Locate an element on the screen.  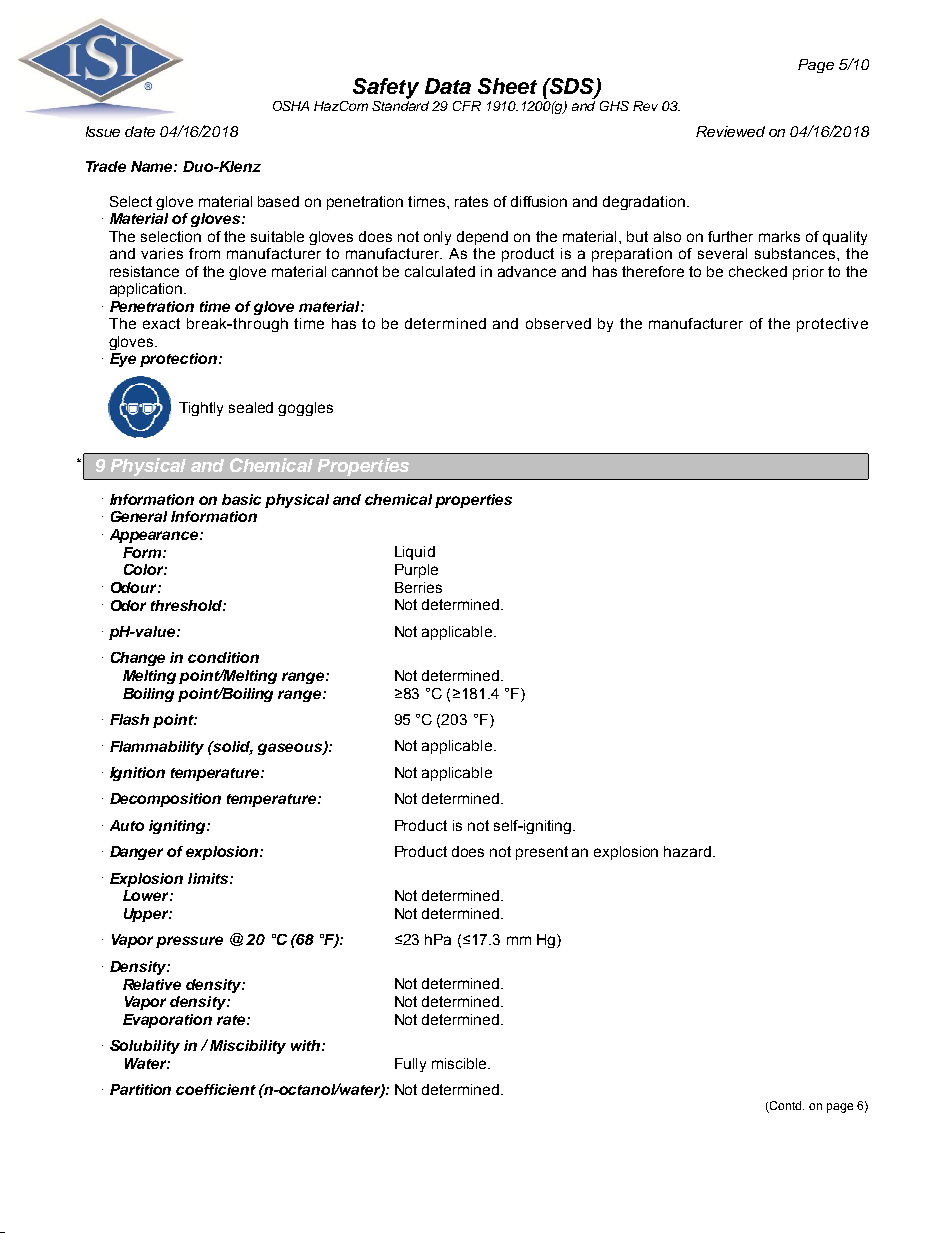
date is located at coordinates (140, 131).
